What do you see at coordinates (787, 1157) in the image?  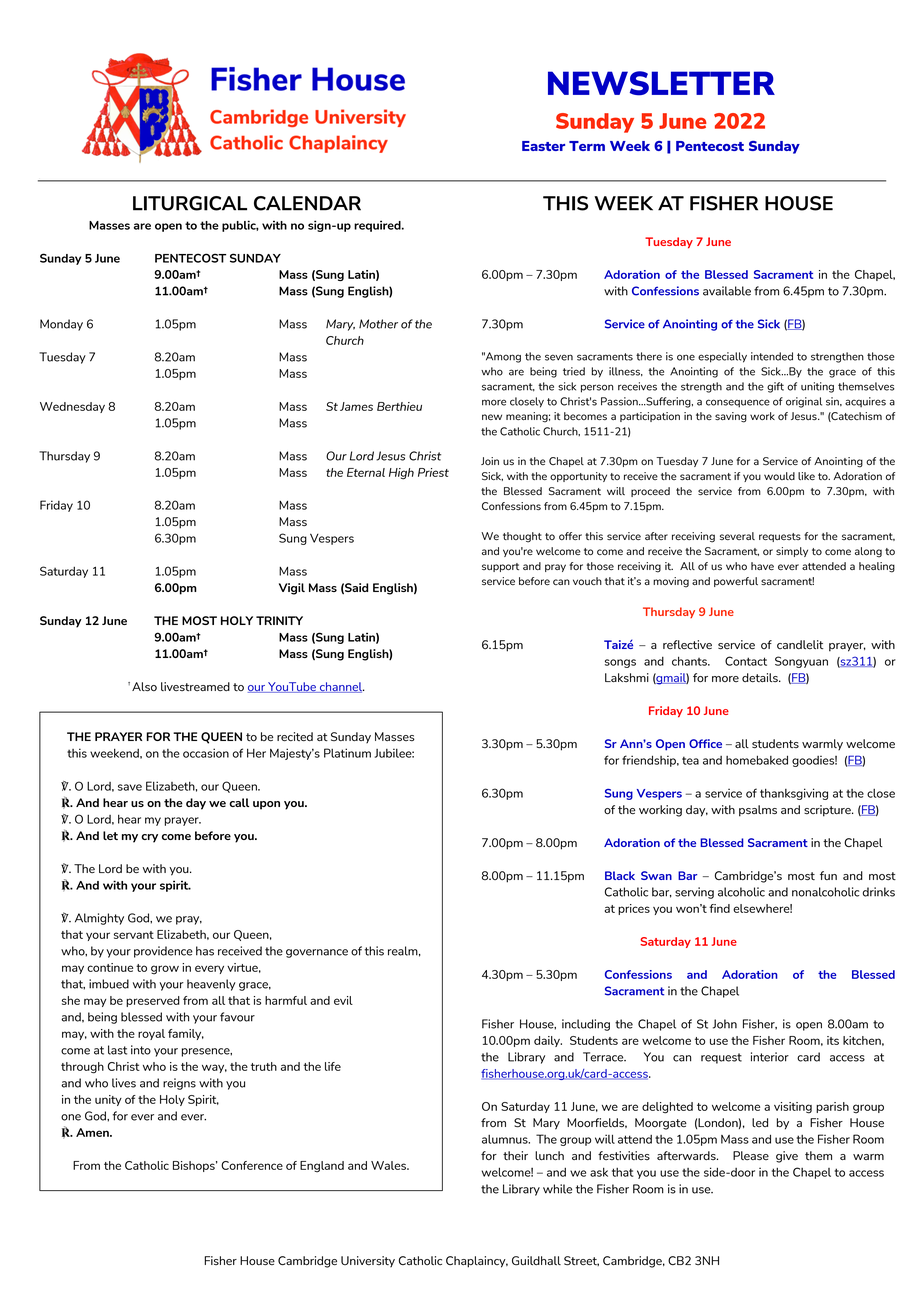 I see `give` at bounding box center [787, 1157].
